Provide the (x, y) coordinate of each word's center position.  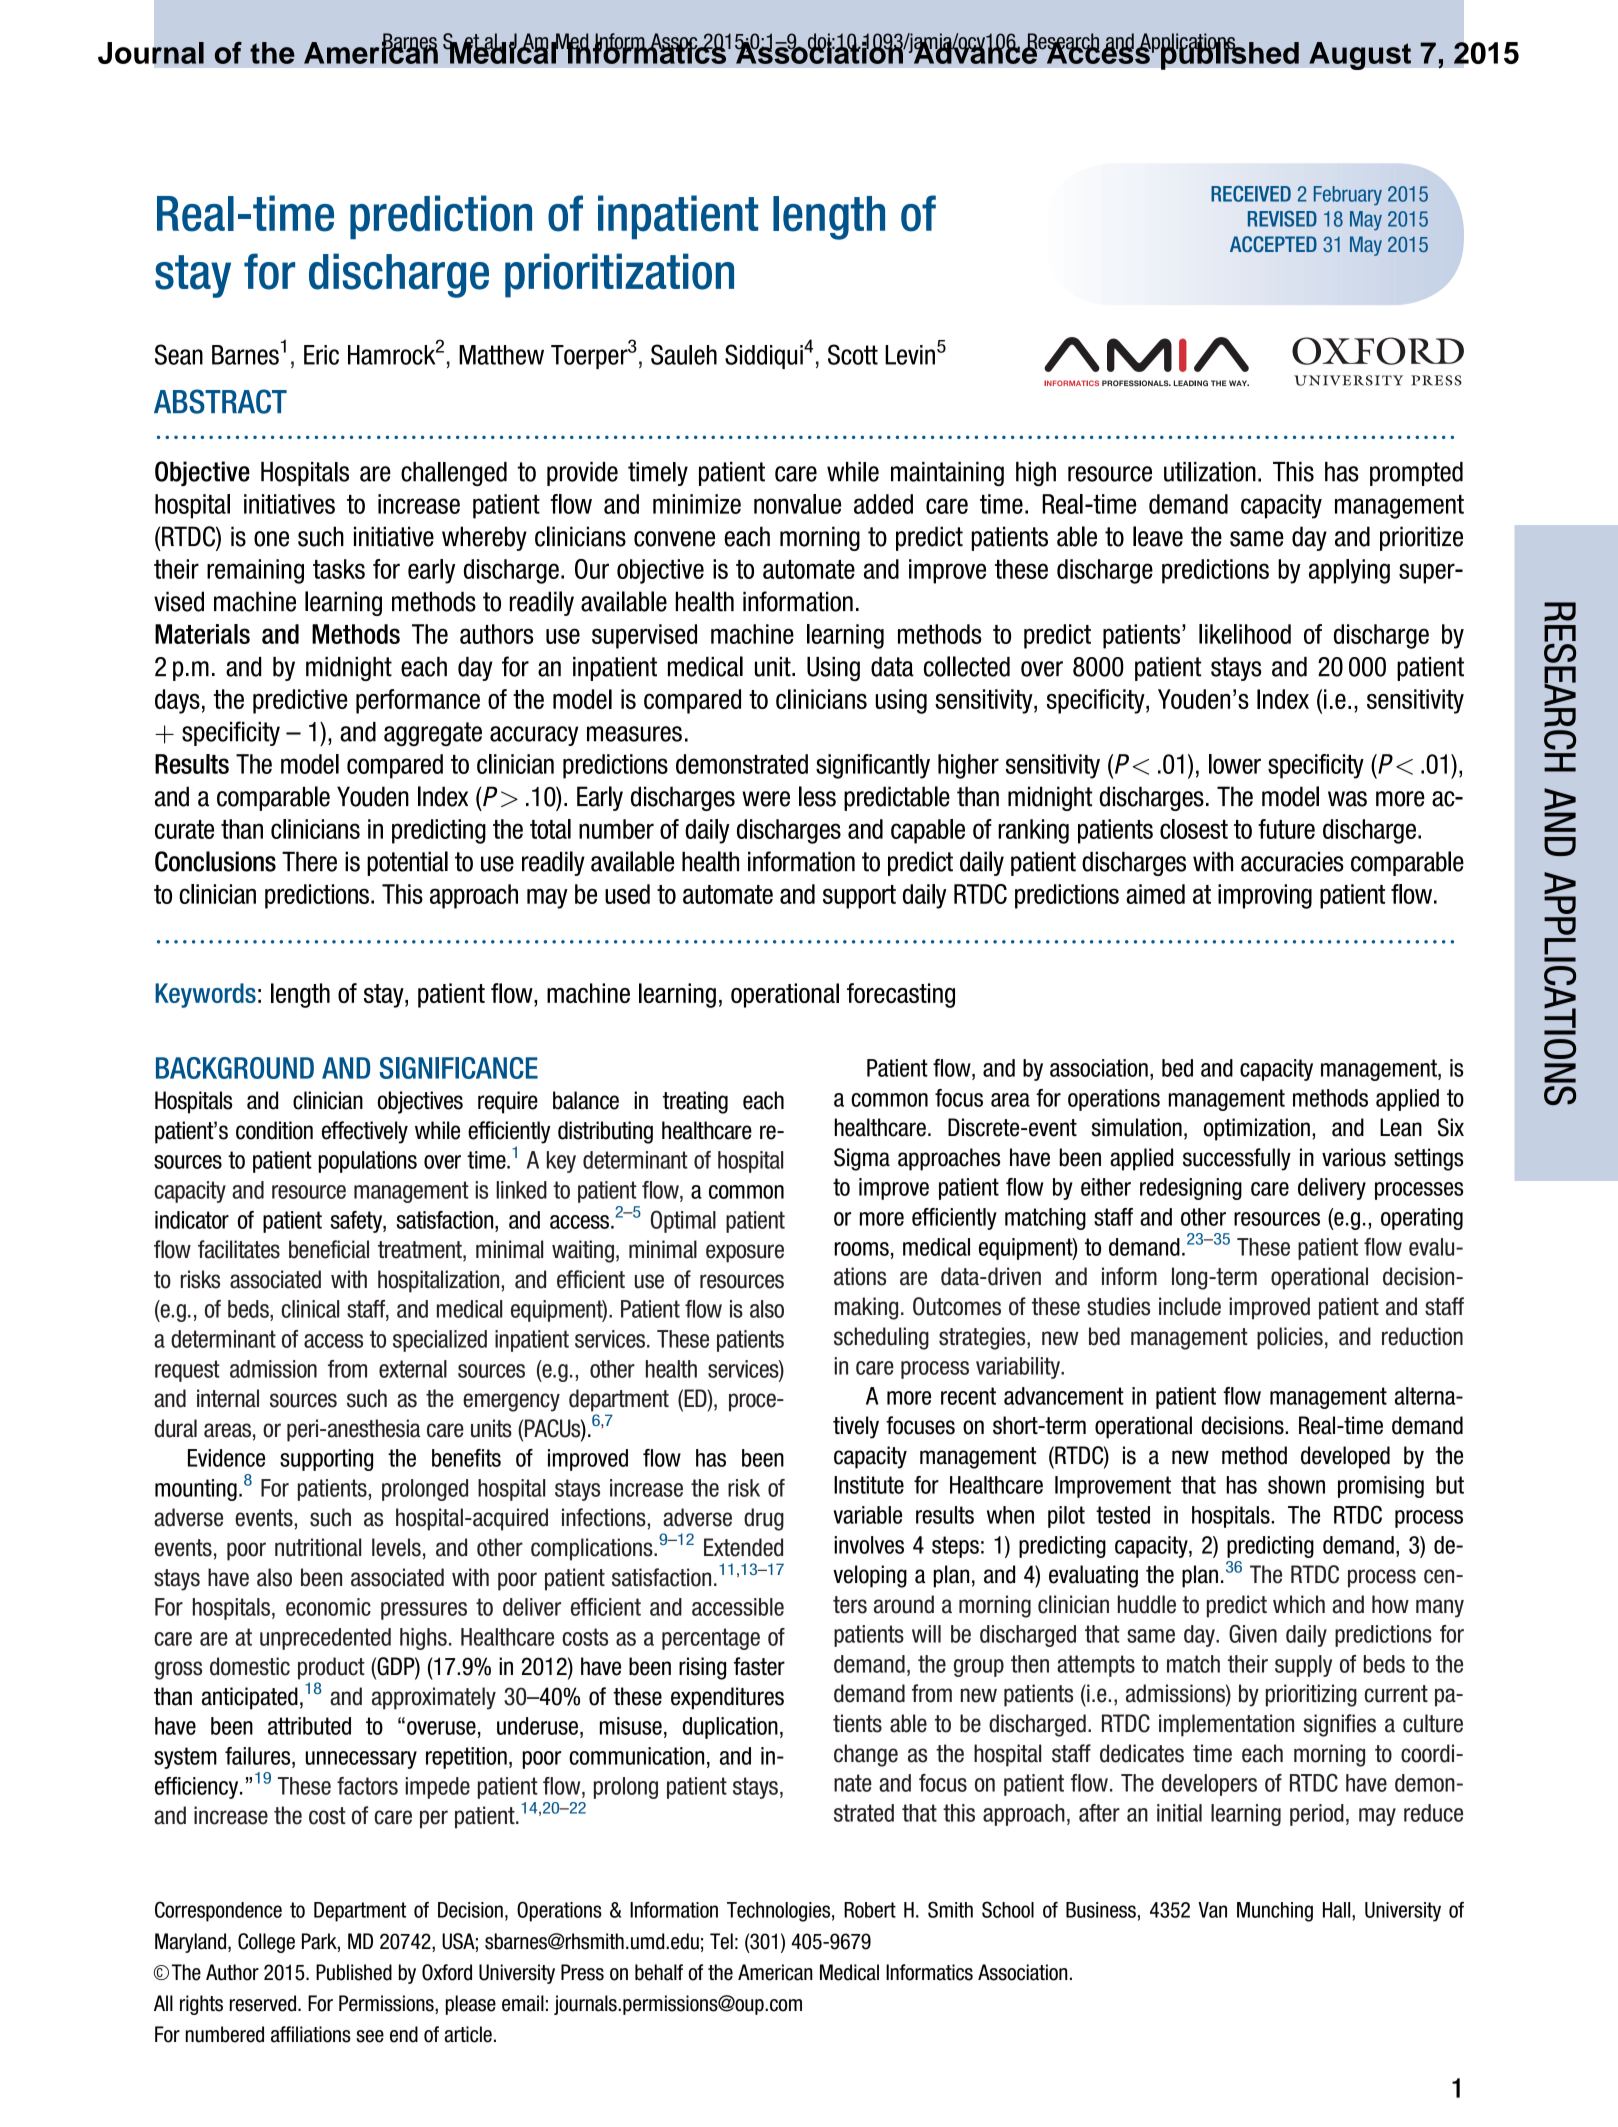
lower (1235, 764)
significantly (873, 766)
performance (418, 701)
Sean (179, 354)
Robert (870, 1910)
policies (1290, 1338)
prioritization (619, 275)
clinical (310, 1309)
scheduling (881, 1338)
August (1360, 56)
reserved (263, 2003)
